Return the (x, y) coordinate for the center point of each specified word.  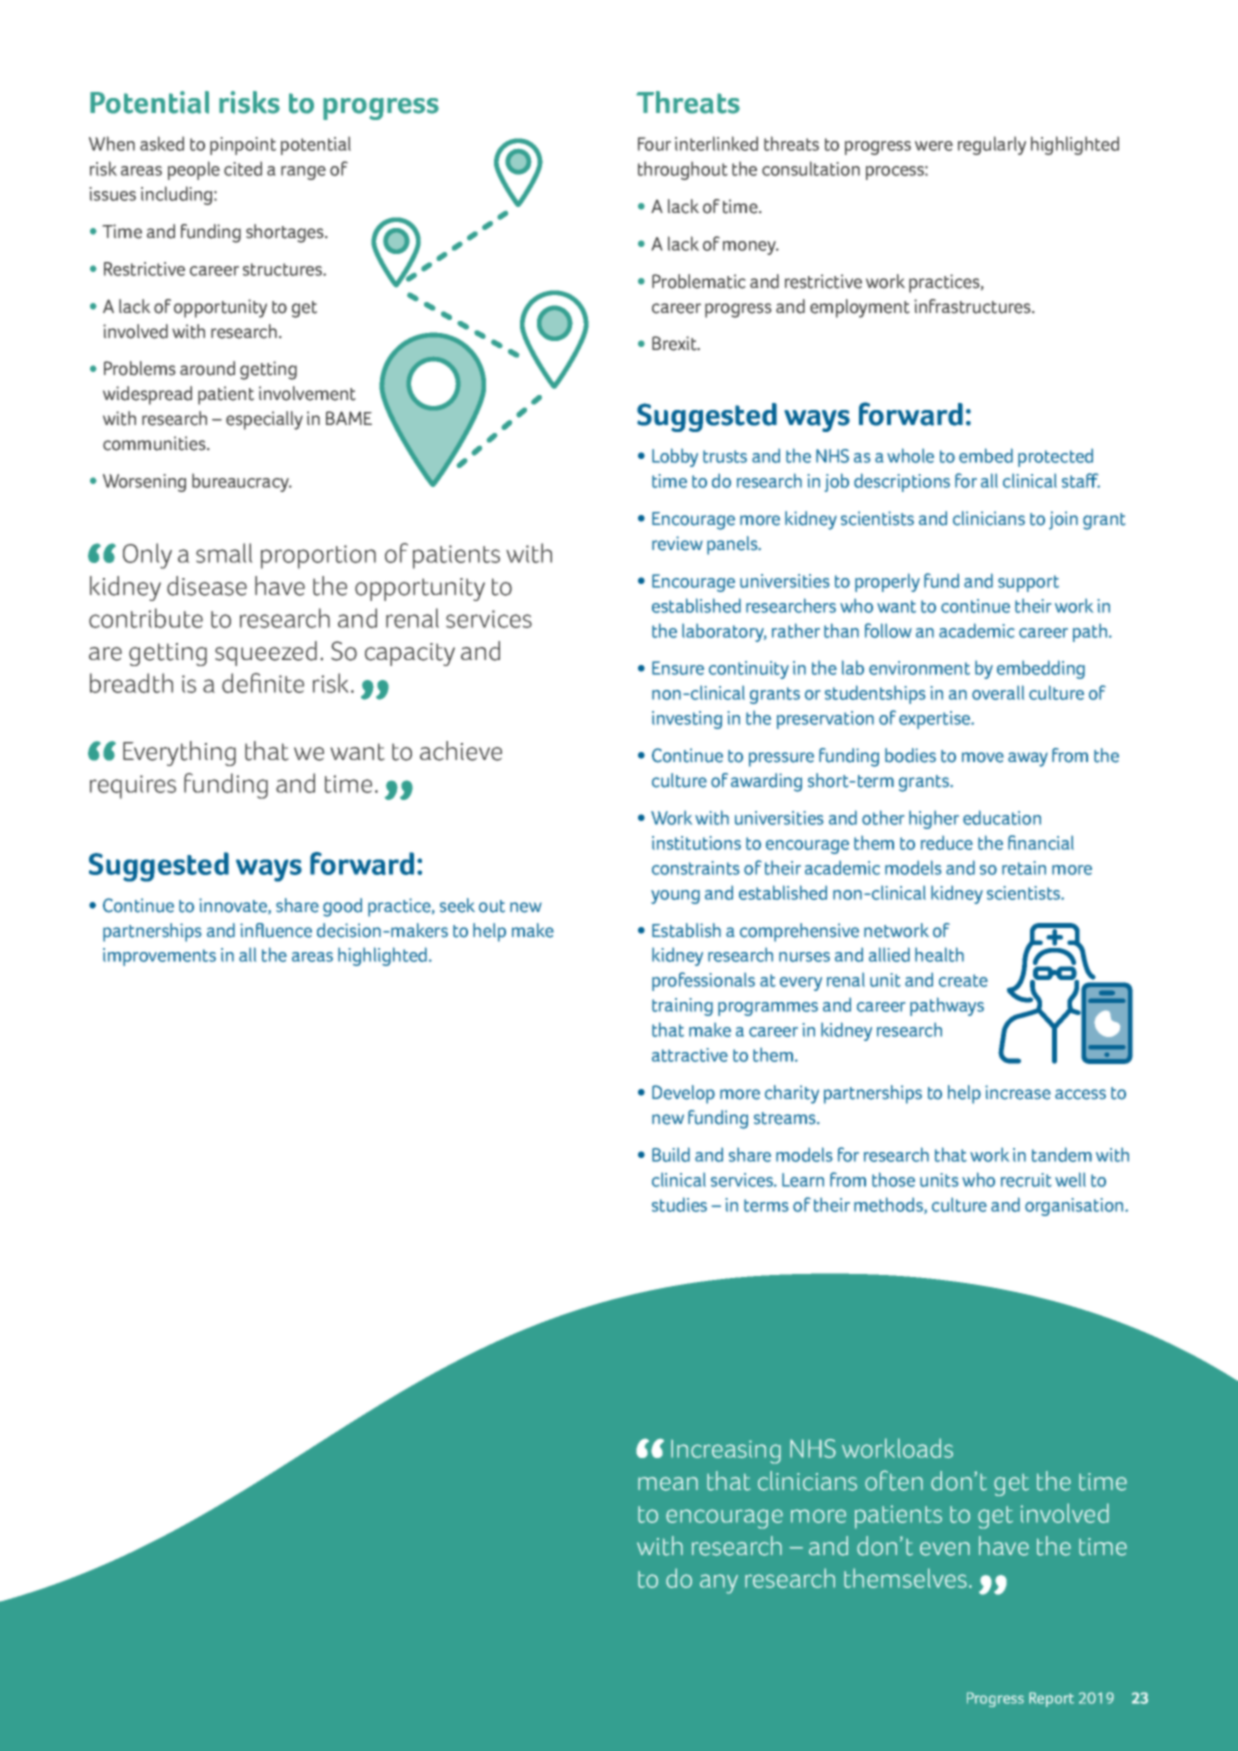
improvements (159, 957)
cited (243, 168)
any (719, 1584)
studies (679, 1204)
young (675, 897)
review (677, 543)
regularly (992, 145)
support (1028, 583)
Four (654, 144)
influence (276, 930)
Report (1051, 1699)
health (939, 954)
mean (668, 1484)
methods (889, 1205)
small (224, 553)
